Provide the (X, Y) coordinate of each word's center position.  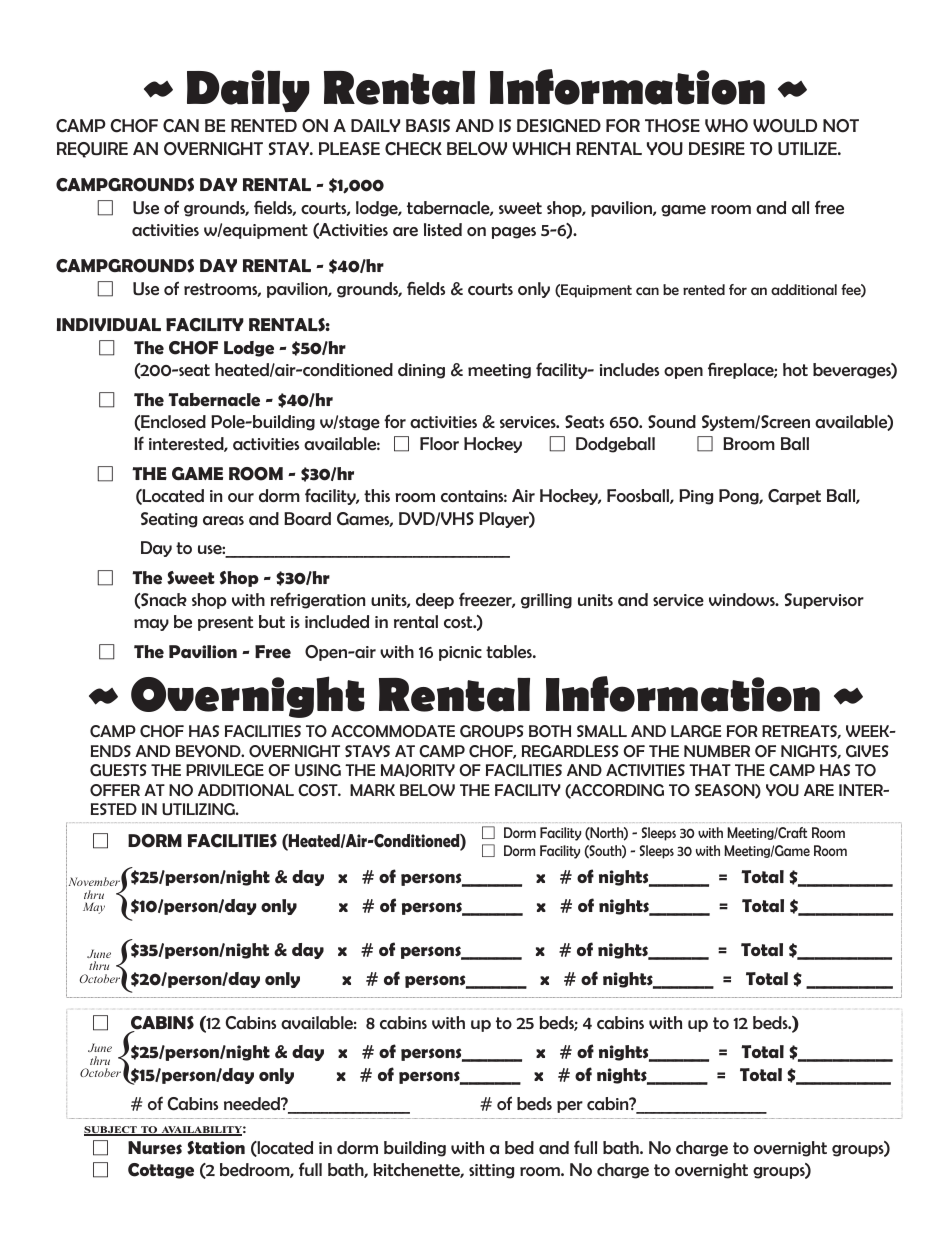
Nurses (155, 1148)
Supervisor (824, 601)
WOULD (785, 126)
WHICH (541, 149)
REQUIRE (92, 150)
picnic (460, 653)
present (225, 623)
